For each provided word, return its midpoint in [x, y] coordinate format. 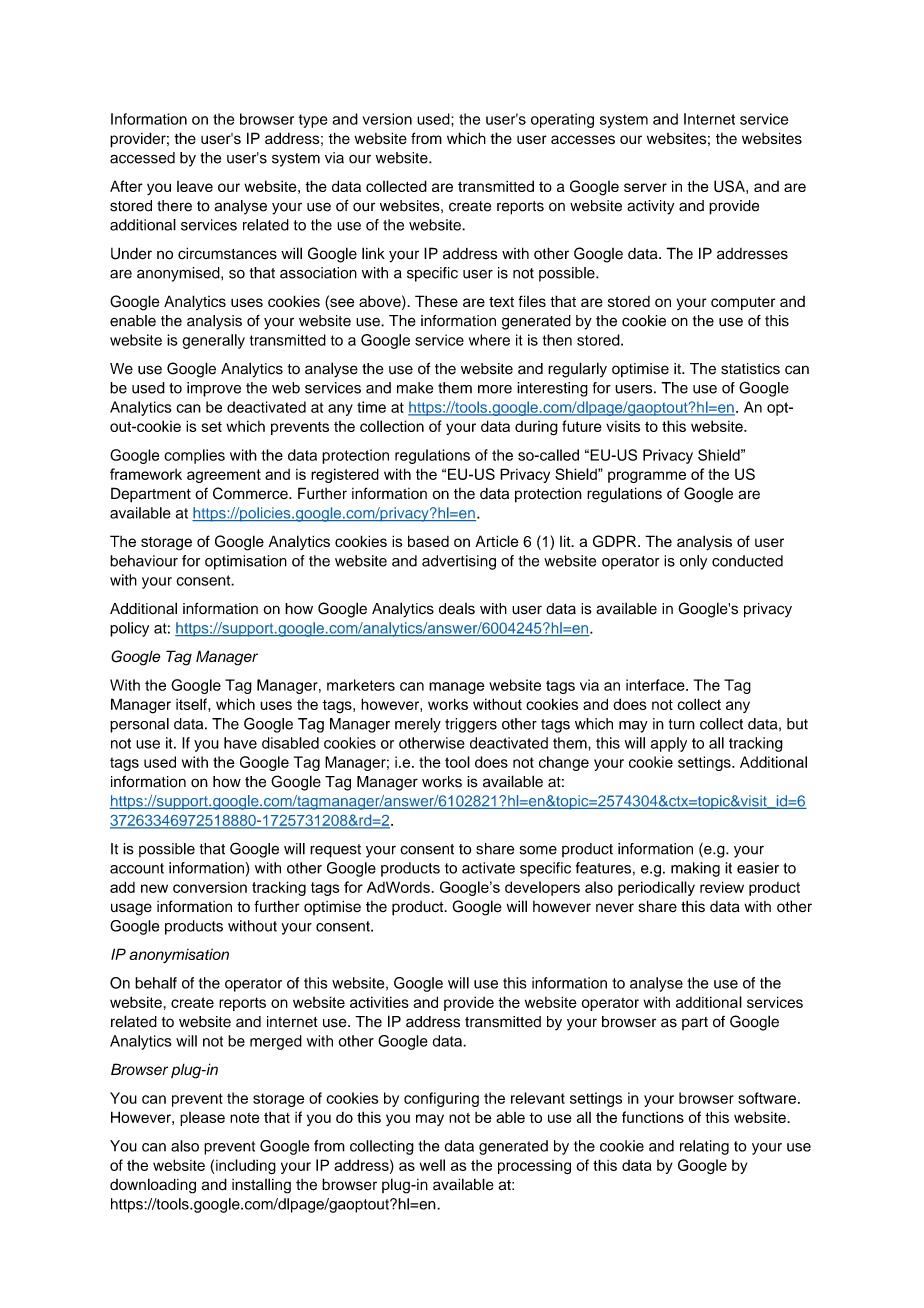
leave [195, 186]
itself [192, 704]
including [246, 1166]
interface [656, 685]
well [432, 1165]
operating [562, 120]
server [645, 187]
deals [457, 609]
